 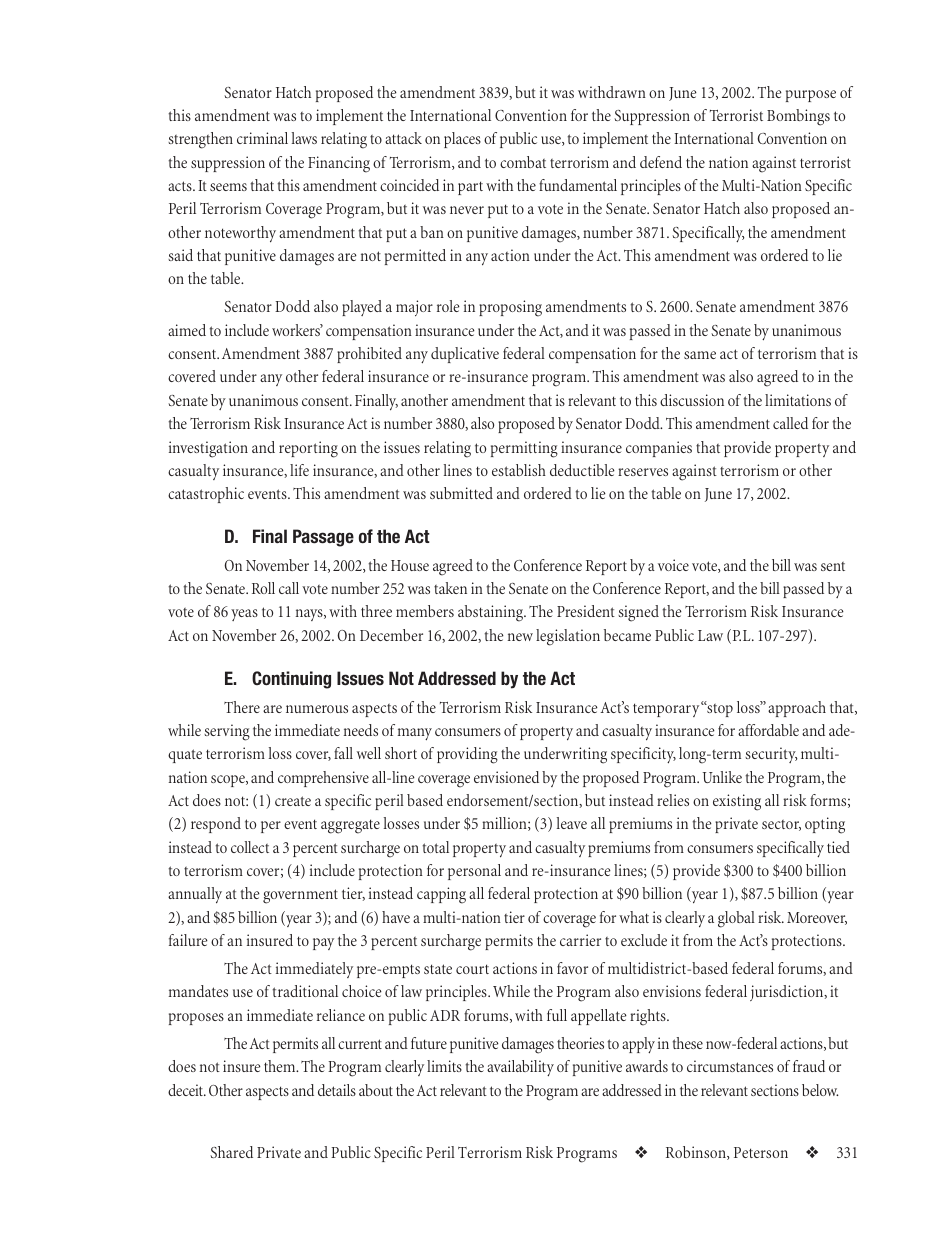 What do you see at coordinates (737, 802) in the screenshot?
I see `existing` at bounding box center [737, 802].
